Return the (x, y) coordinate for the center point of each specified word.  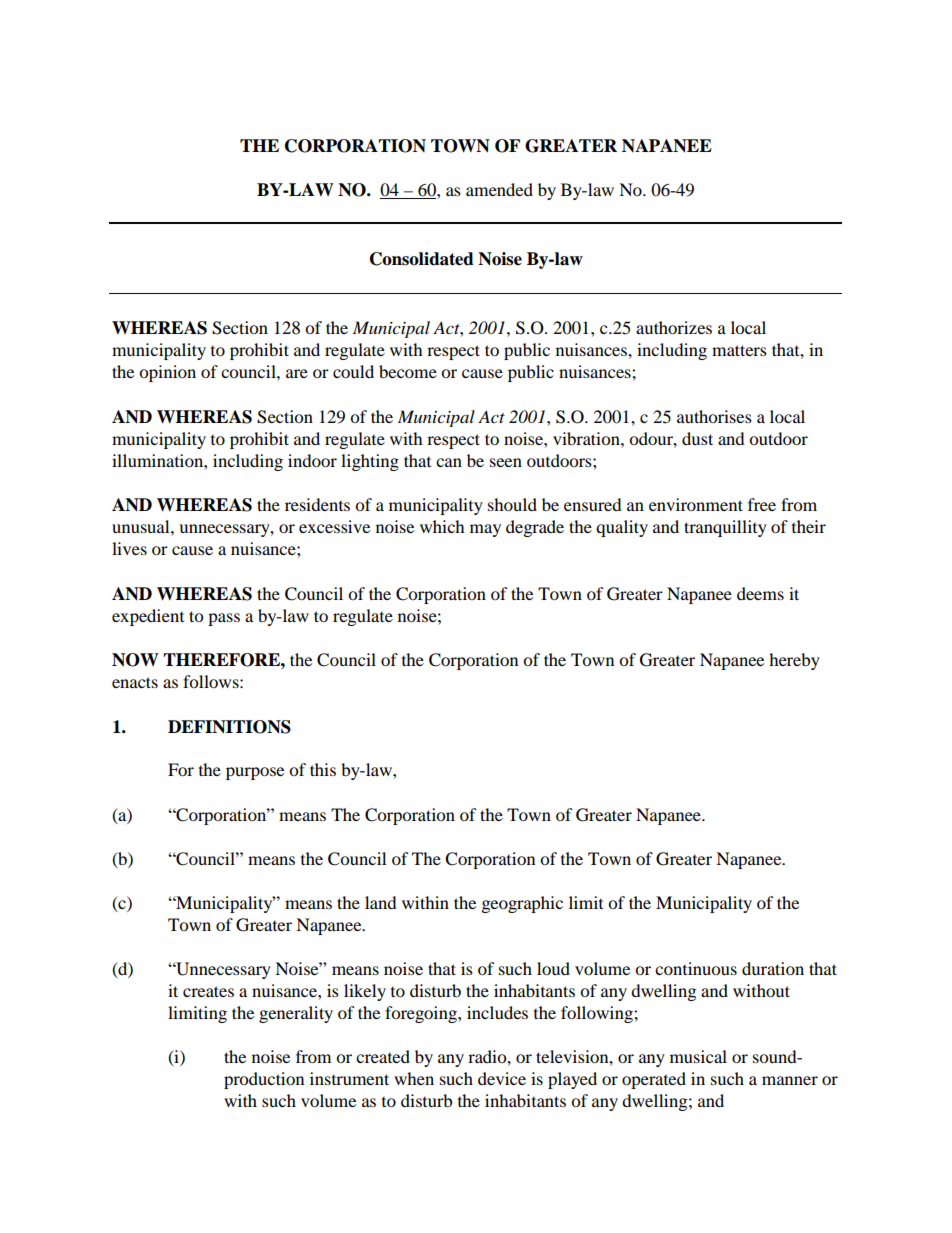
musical (698, 1056)
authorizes (674, 327)
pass (224, 619)
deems (760, 593)
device (502, 1078)
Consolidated (422, 259)
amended (499, 189)
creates (208, 991)
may (485, 530)
